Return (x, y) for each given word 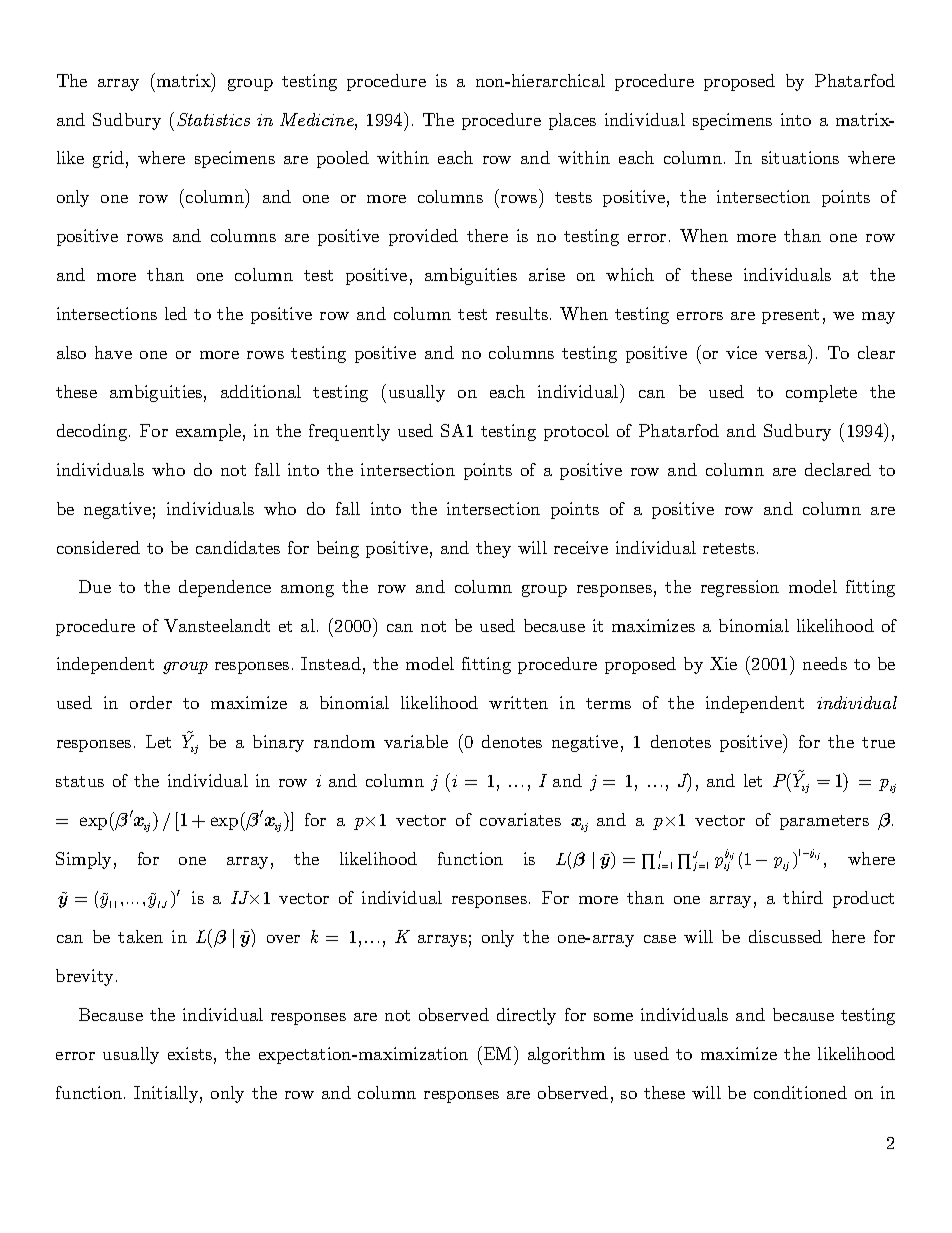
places (572, 121)
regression (740, 588)
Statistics (213, 119)
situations (800, 157)
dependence (225, 588)
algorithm (566, 1055)
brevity (84, 977)
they (493, 549)
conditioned (800, 1092)
